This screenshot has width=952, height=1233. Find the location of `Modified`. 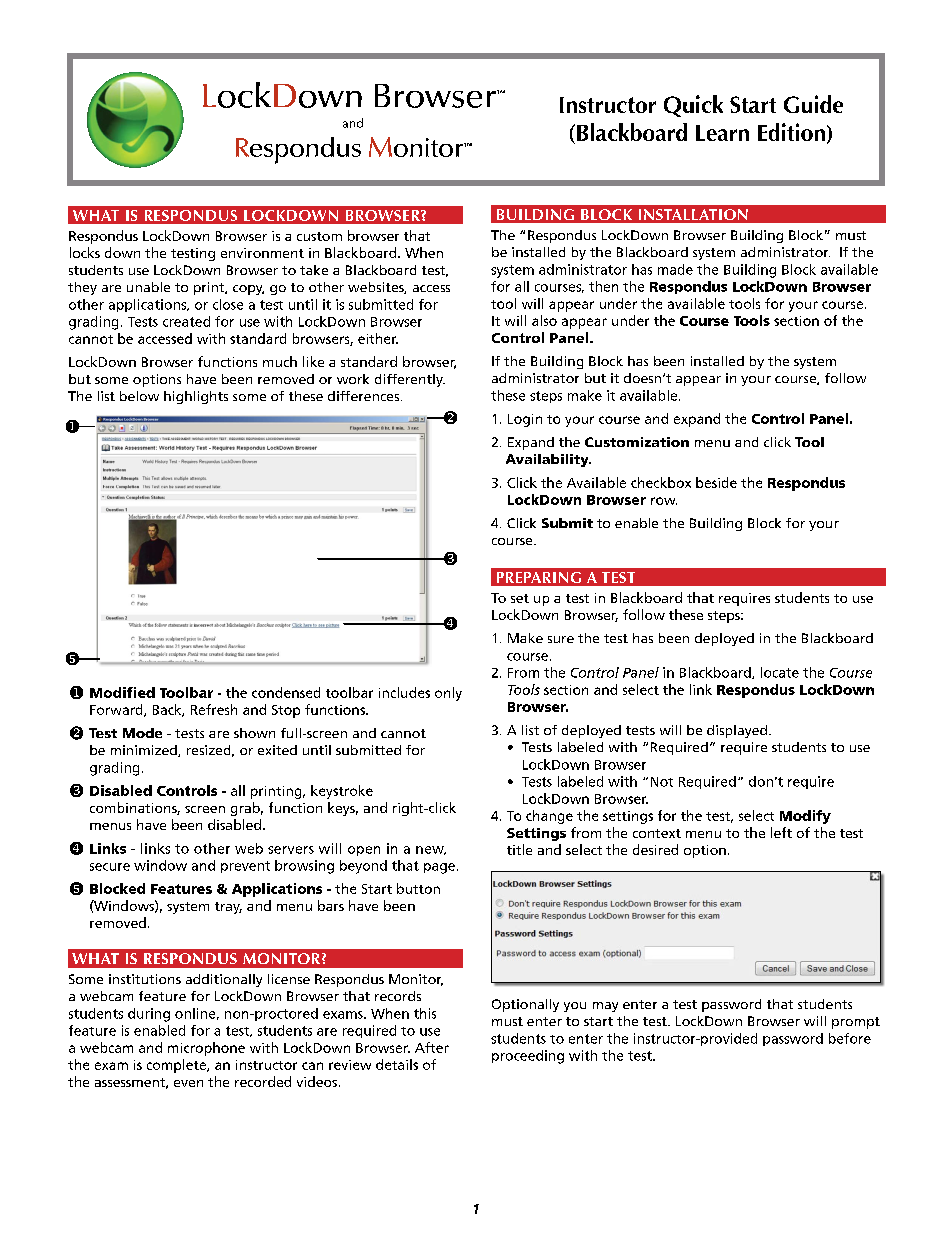

Modified is located at coordinates (122, 692).
